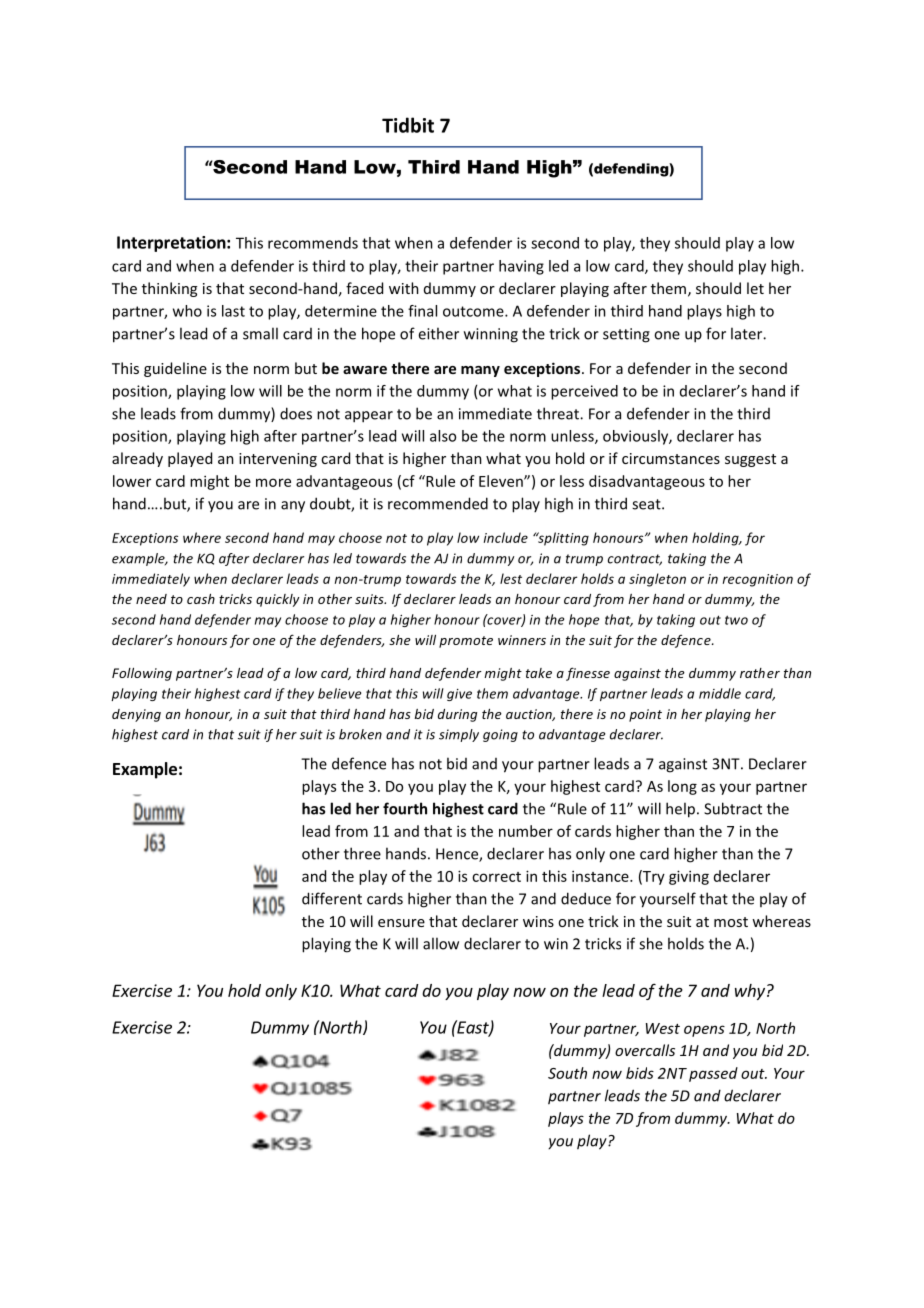 The height and width of the page is (1308, 924). Describe the element at coordinates (201, 599) in the page. I see `cash` at that location.
